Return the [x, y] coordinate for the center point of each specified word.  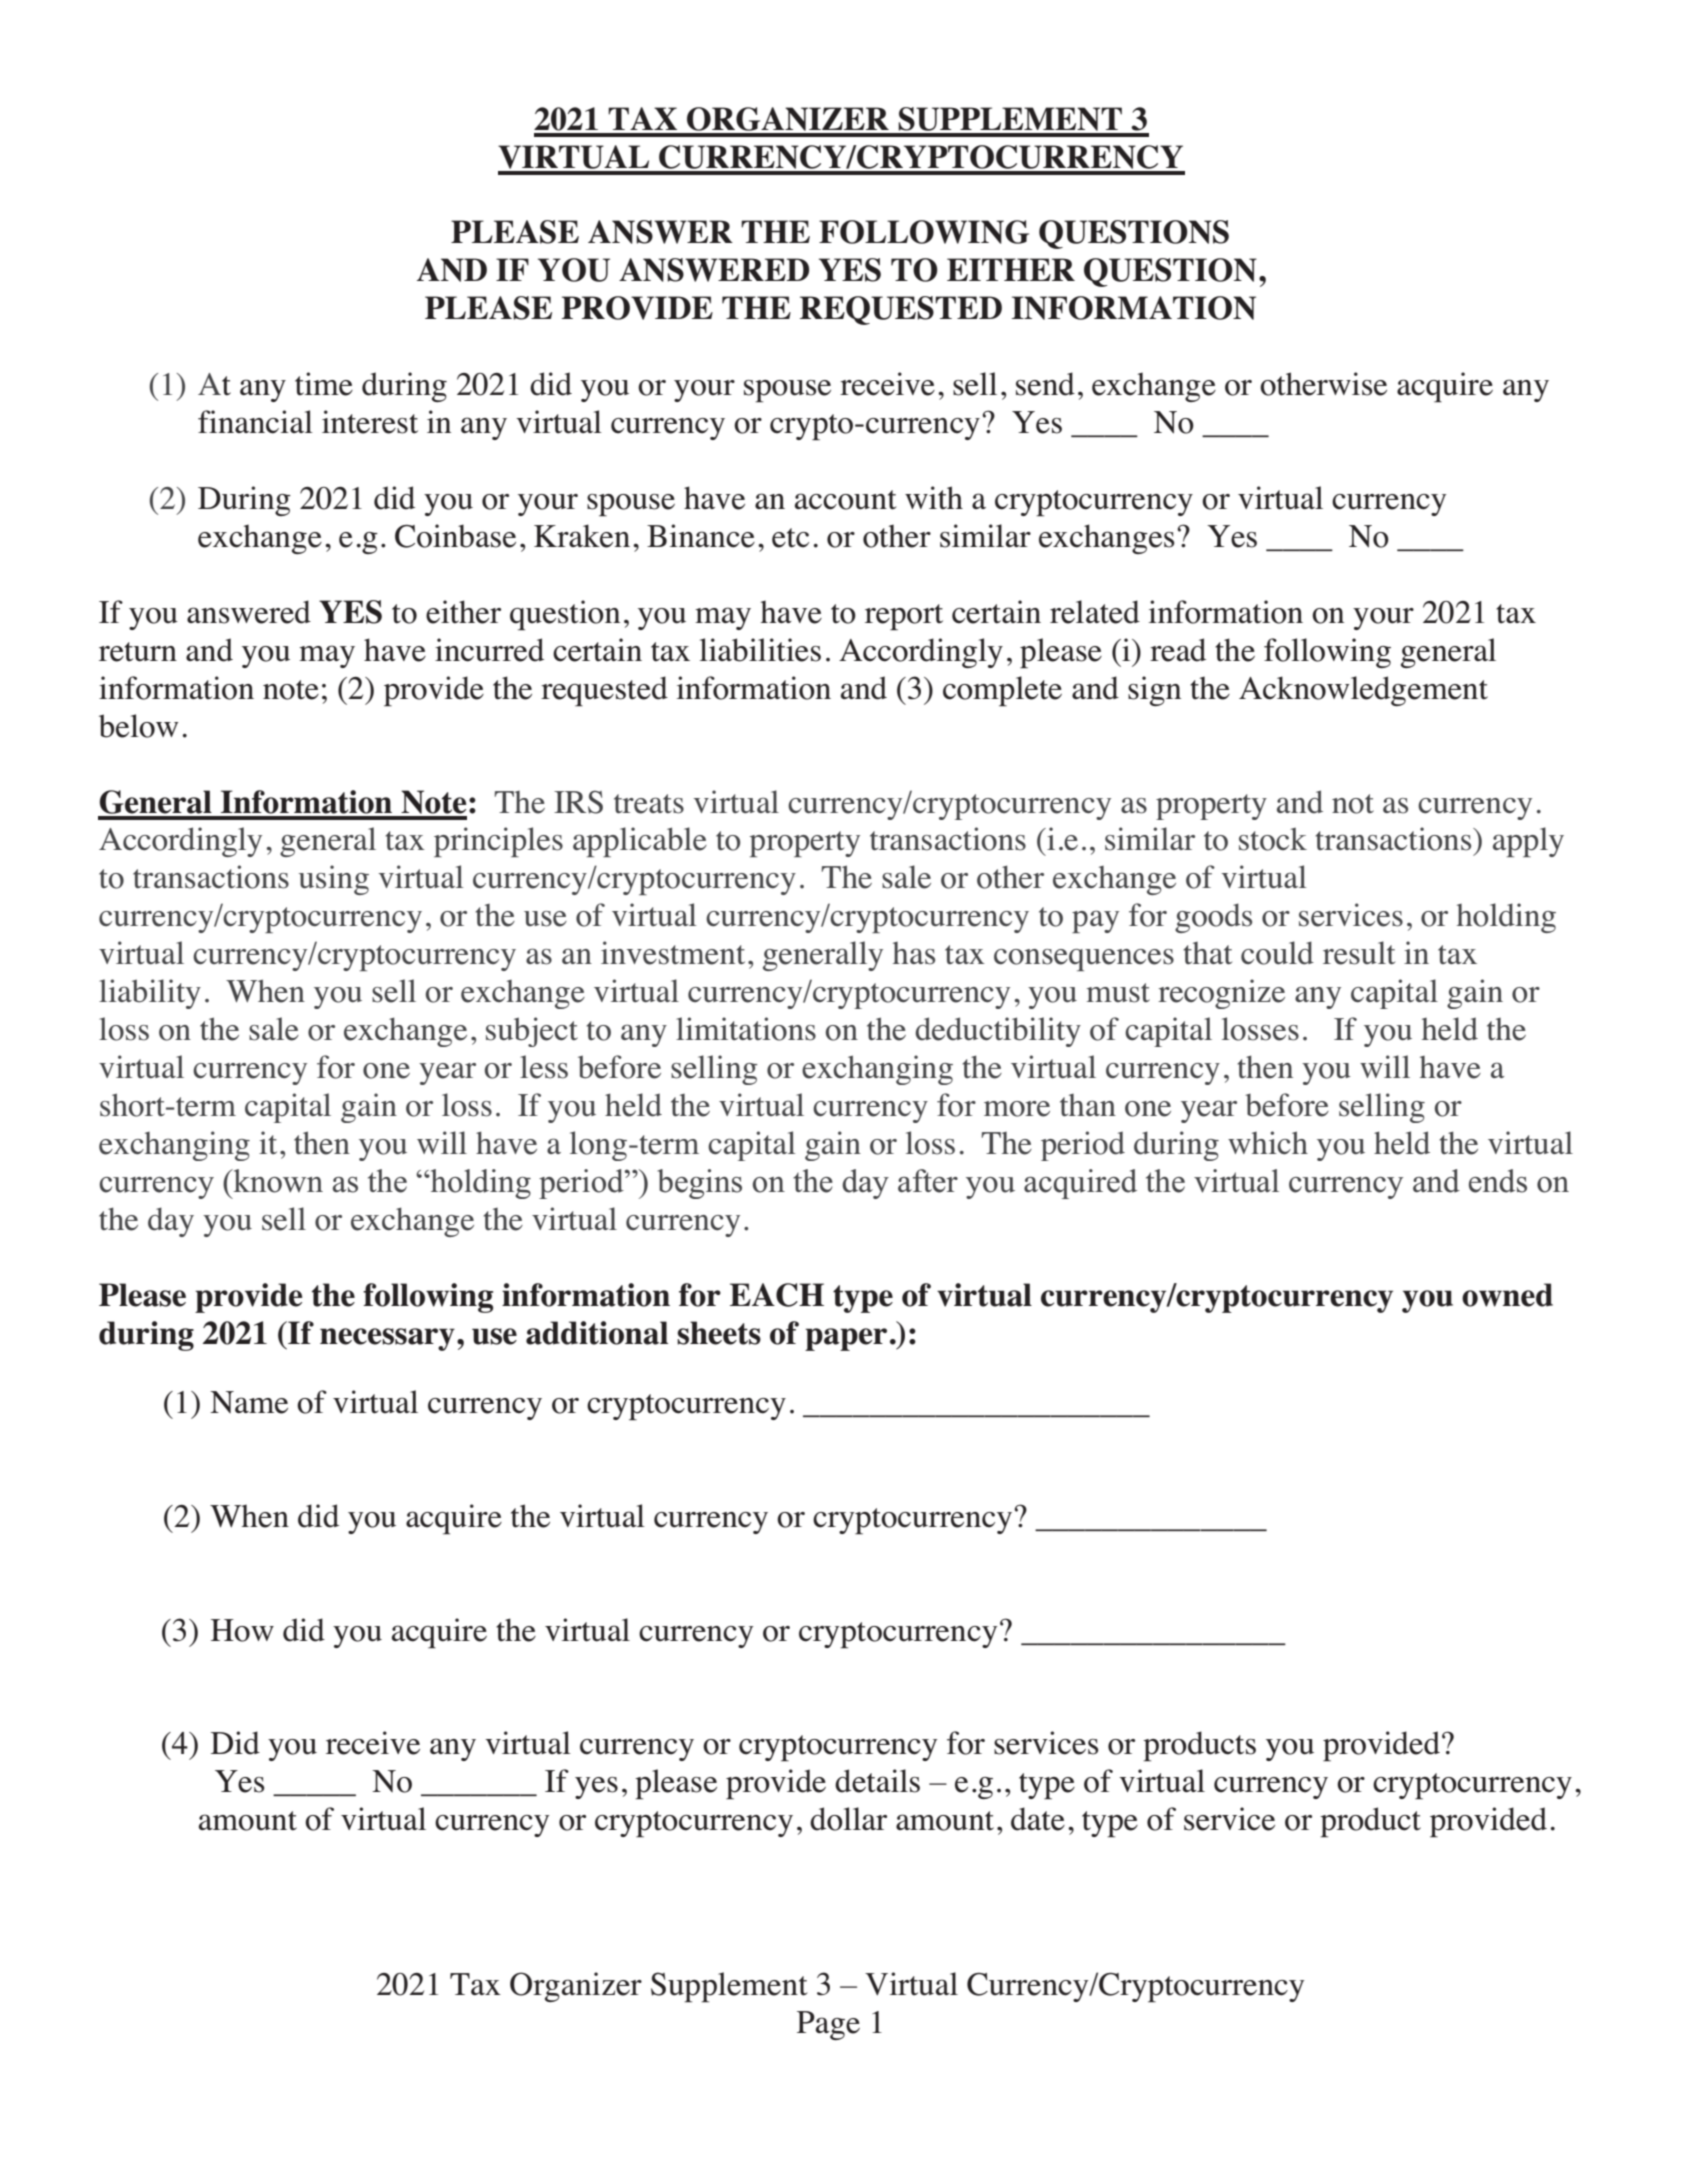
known [277, 1181]
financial [255, 422]
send [1045, 384]
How [242, 1630]
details [877, 1781]
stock [1273, 839]
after [928, 1181]
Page [828, 2025]
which [1268, 1143]
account [846, 500]
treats [649, 804]
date [1038, 1819]
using [334, 880]
